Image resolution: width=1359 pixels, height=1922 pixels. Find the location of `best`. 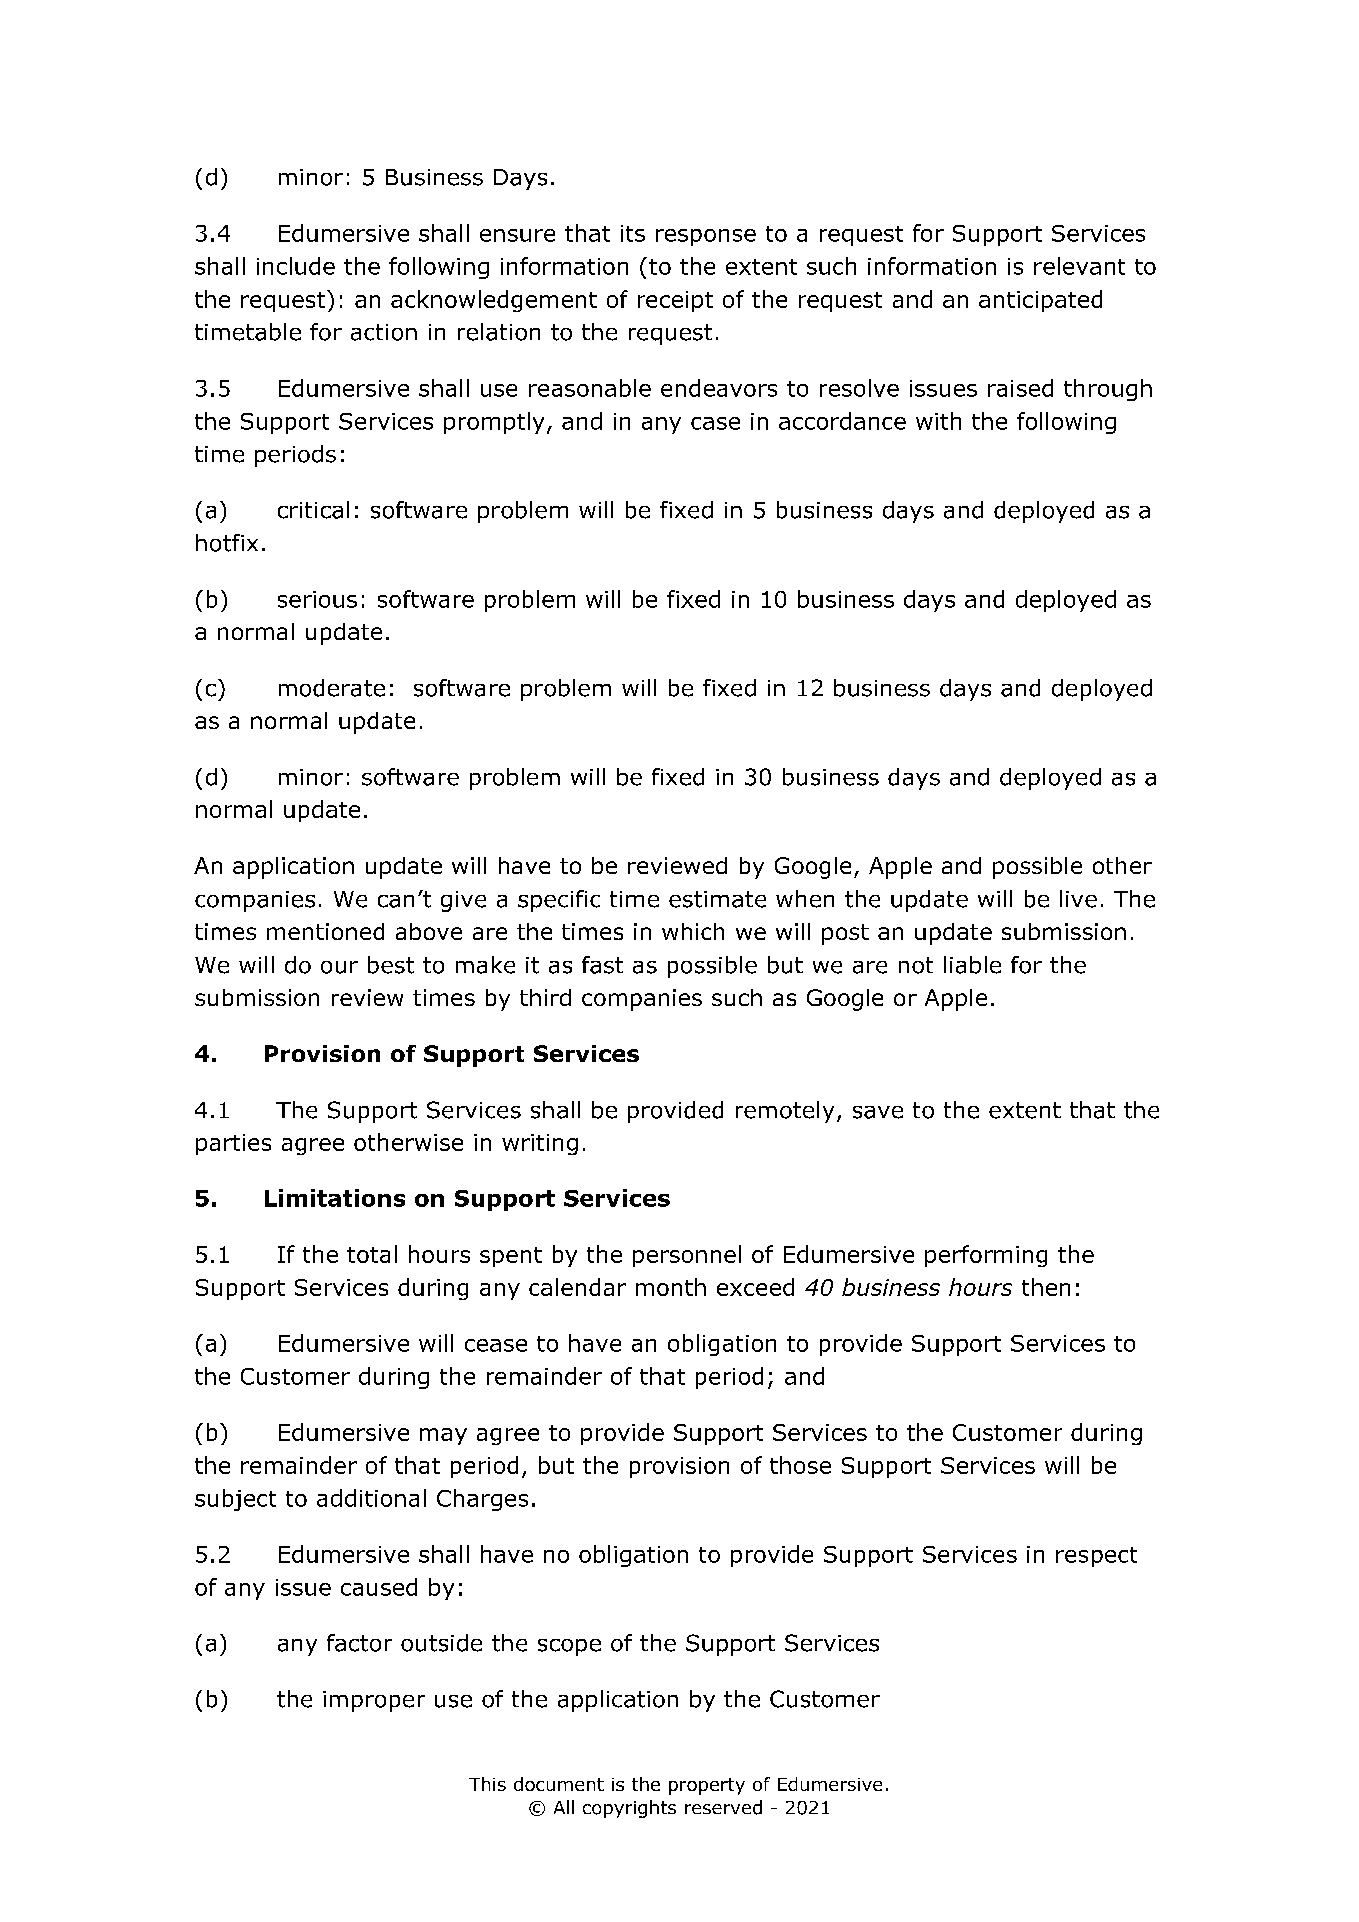

best is located at coordinates (391, 965).
